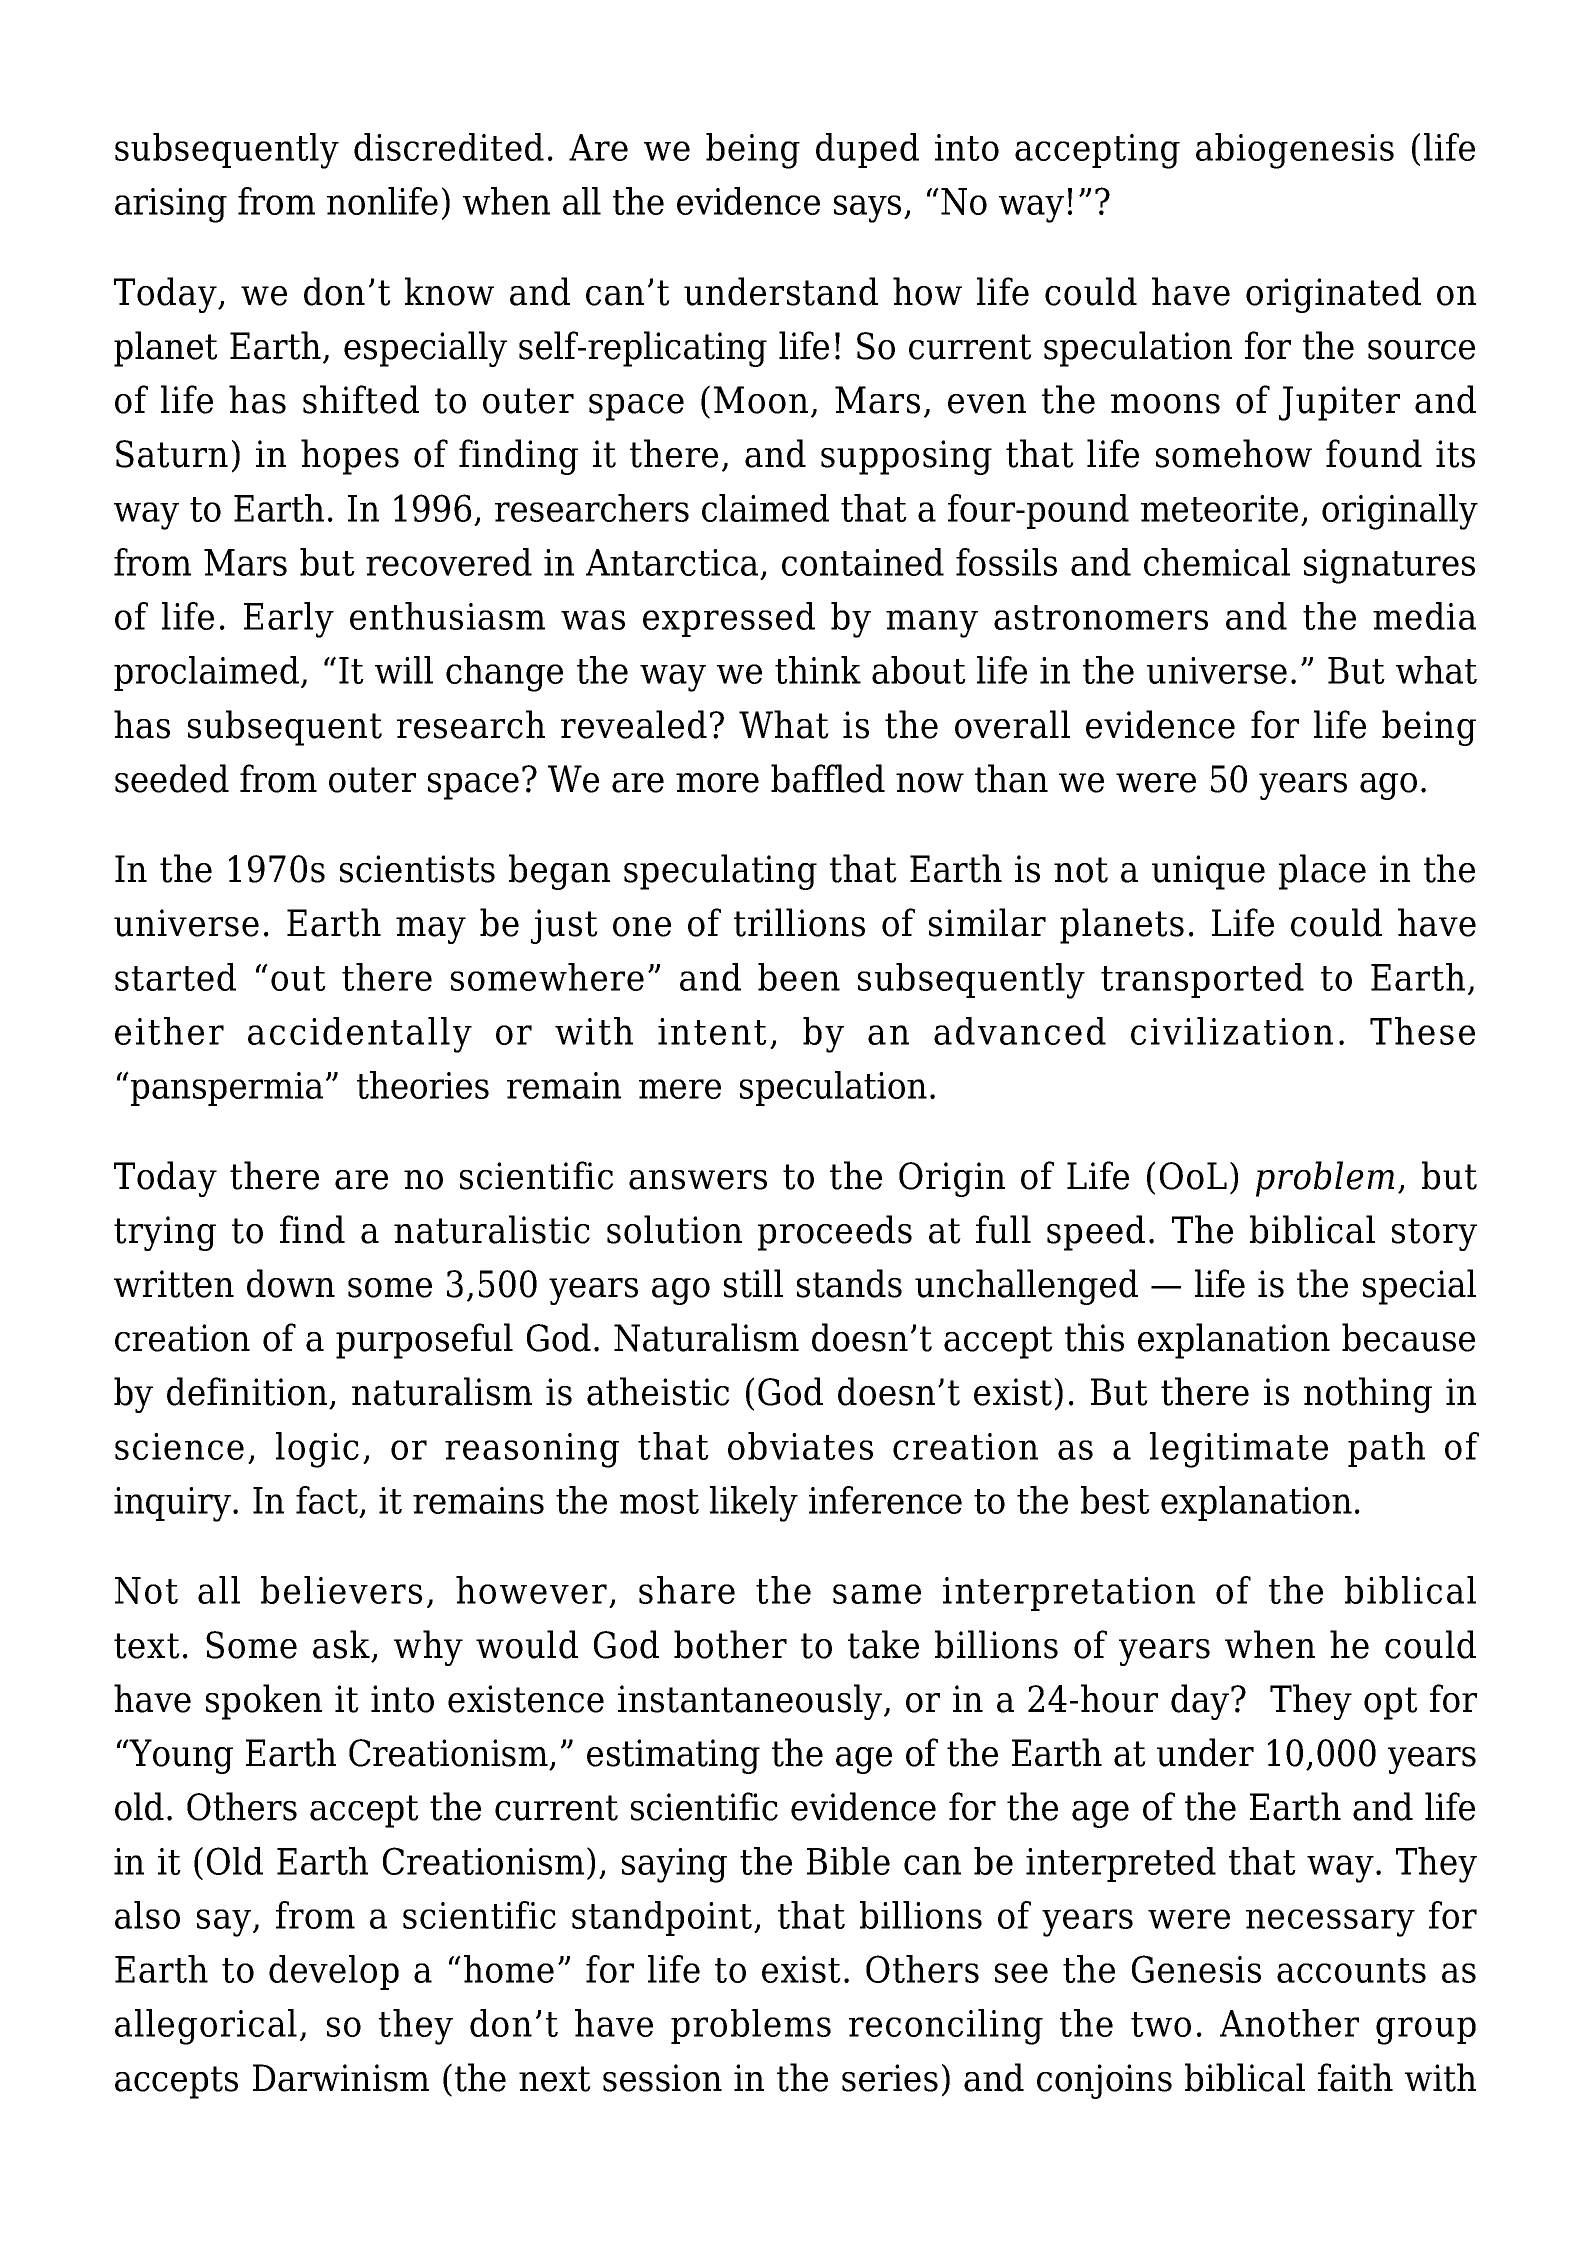  What do you see at coordinates (1232, 1031) in the page?
I see `civilization` at bounding box center [1232, 1031].
